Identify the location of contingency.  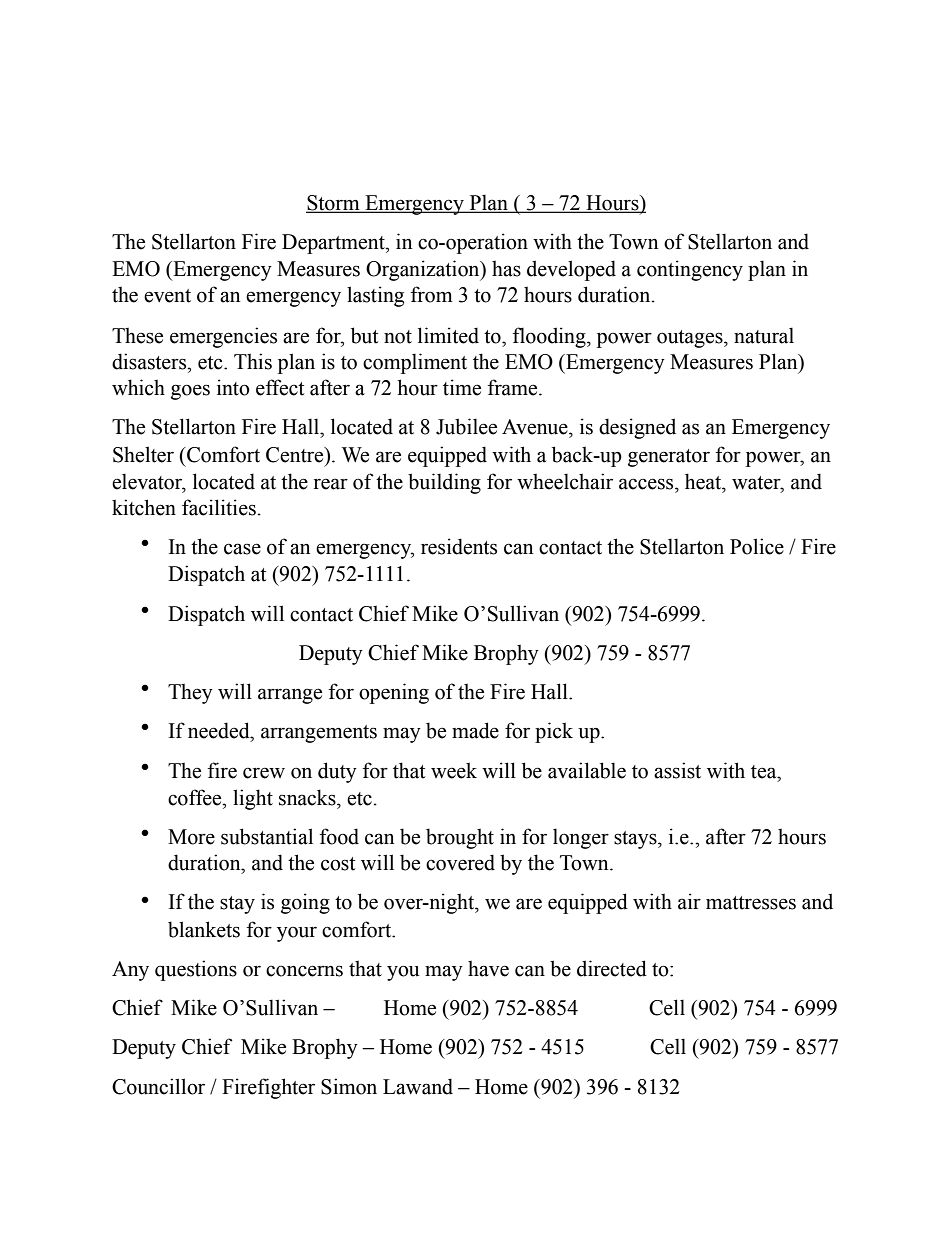
(690, 270).
